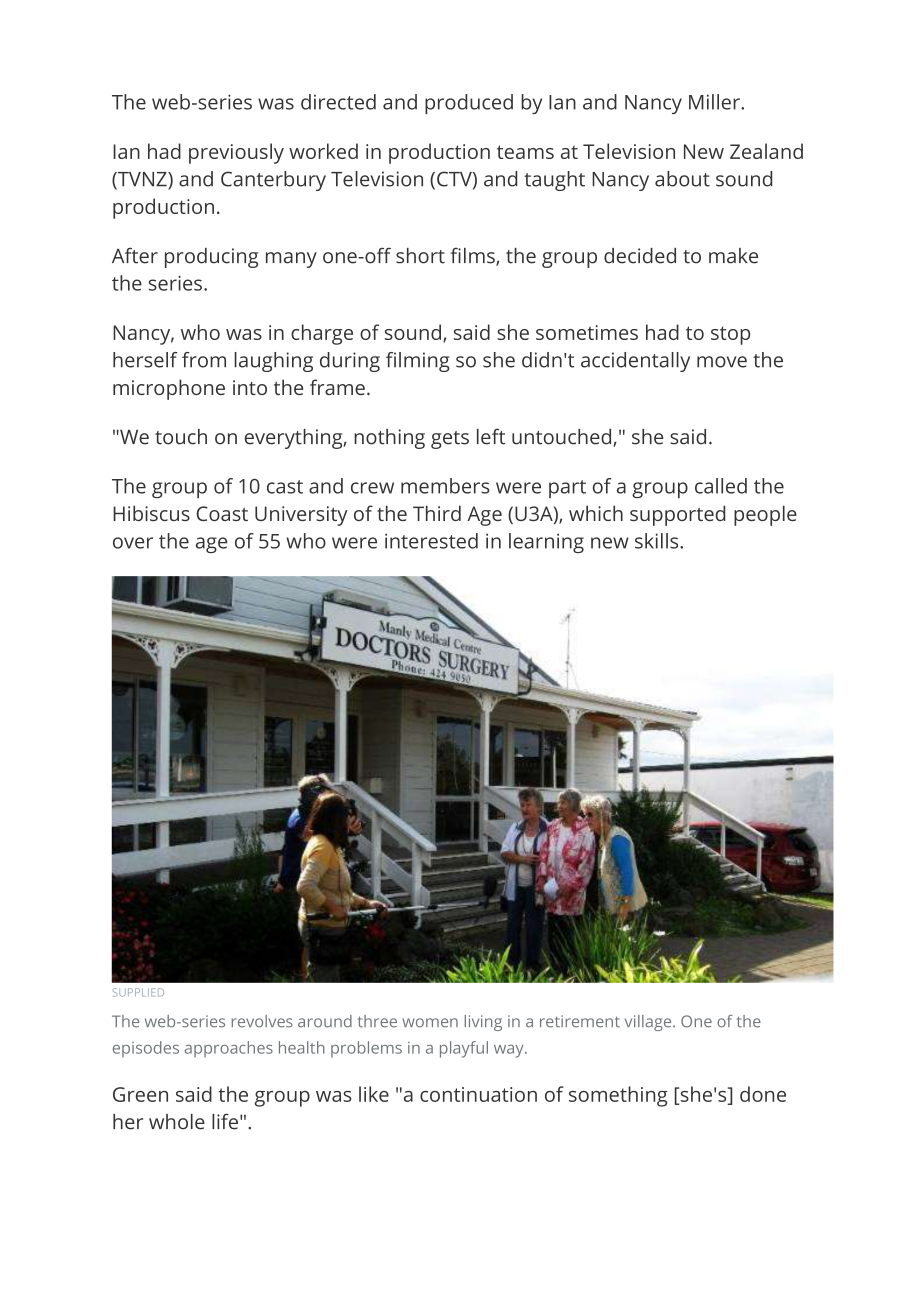 The image size is (924, 1308). I want to click on skills, so click(658, 541).
